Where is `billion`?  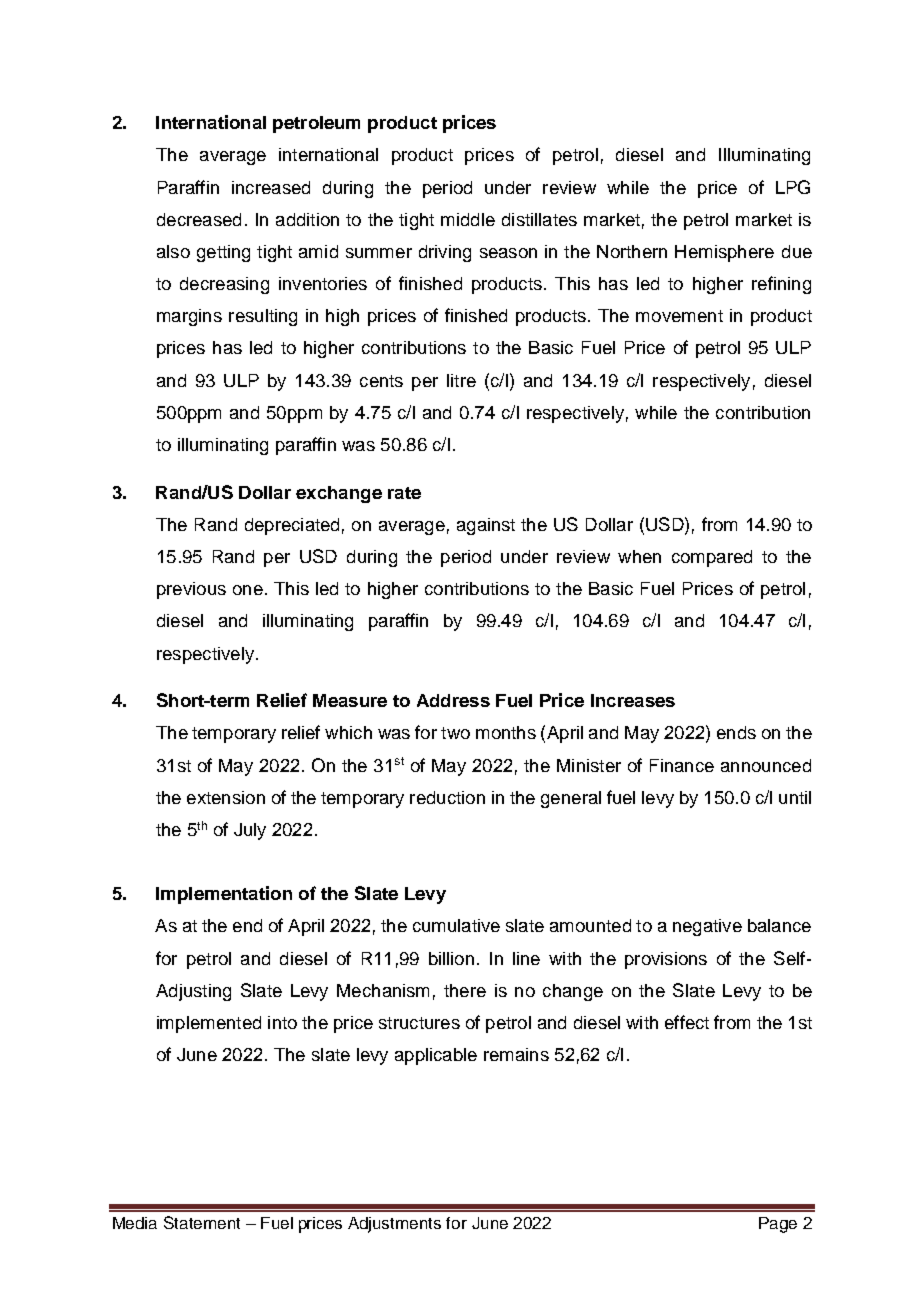 billion is located at coordinates (451, 958).
